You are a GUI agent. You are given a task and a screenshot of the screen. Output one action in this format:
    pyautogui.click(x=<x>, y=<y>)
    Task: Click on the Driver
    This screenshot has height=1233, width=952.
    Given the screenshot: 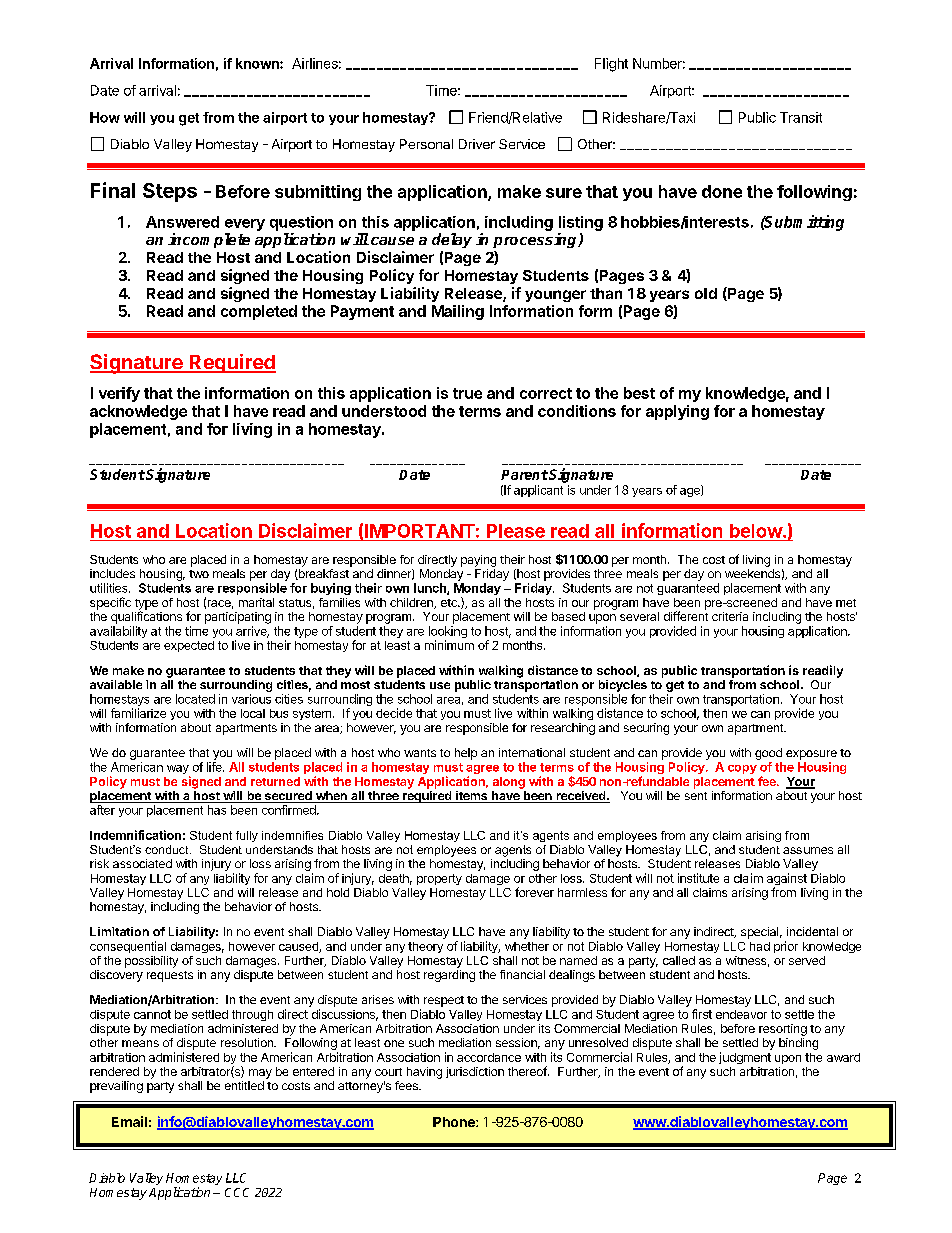 What is the action you would take?
    pyautogui.click(x=477, y=144)
